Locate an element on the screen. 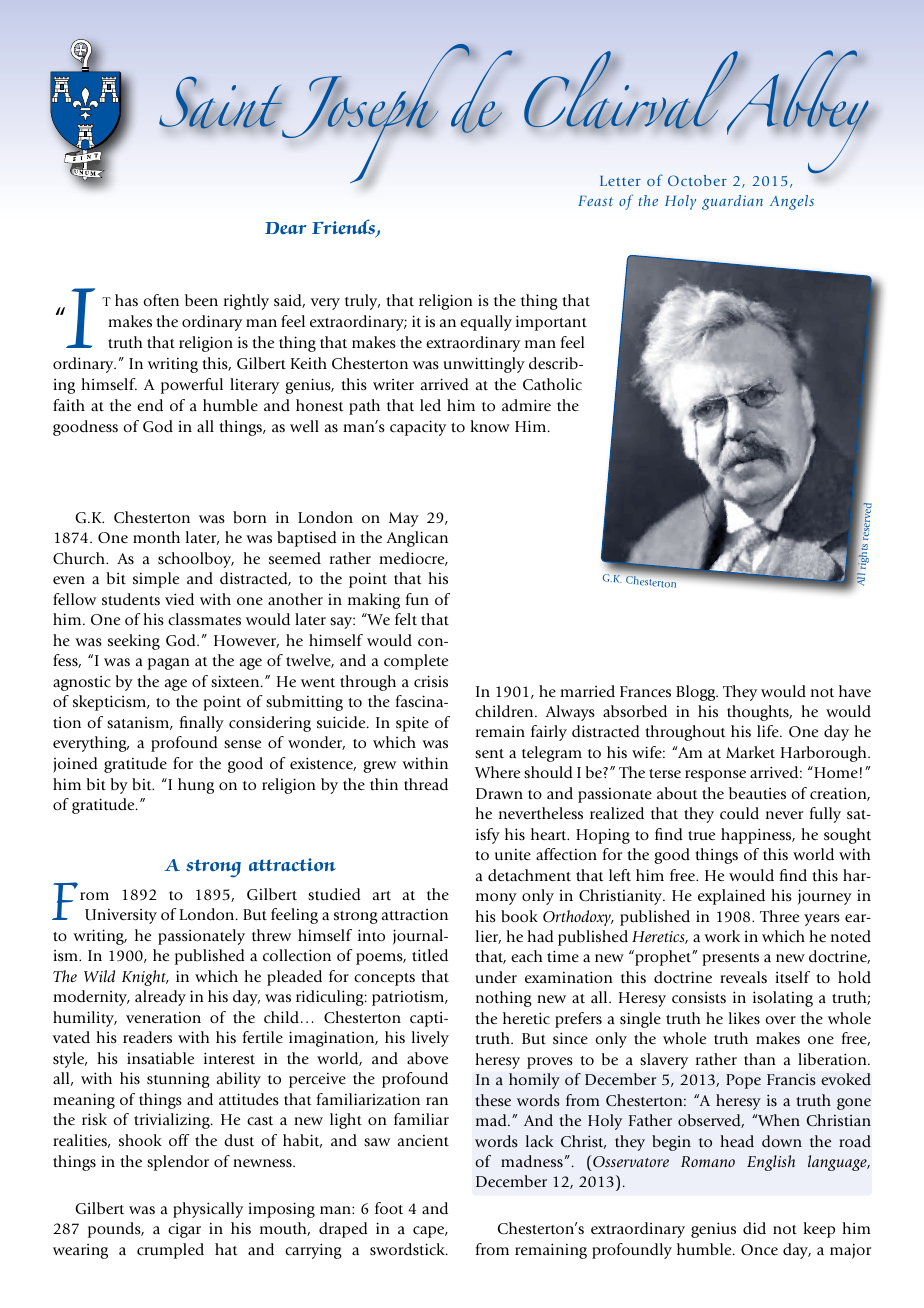  Feast is located at coordinates (595, 201).
